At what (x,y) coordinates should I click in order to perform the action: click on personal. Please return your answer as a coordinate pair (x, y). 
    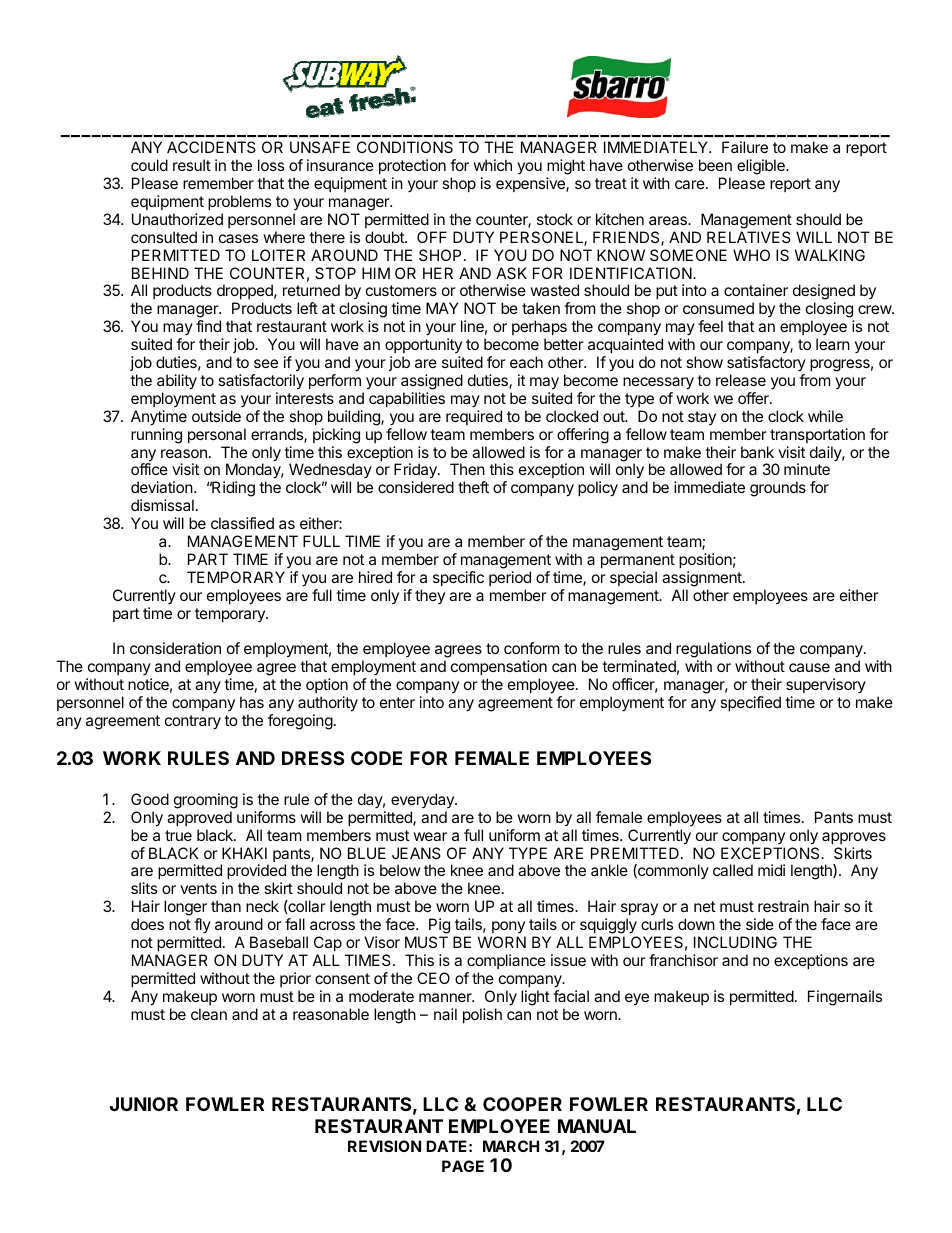
    Looking at the image, I should click on (217, 435).
